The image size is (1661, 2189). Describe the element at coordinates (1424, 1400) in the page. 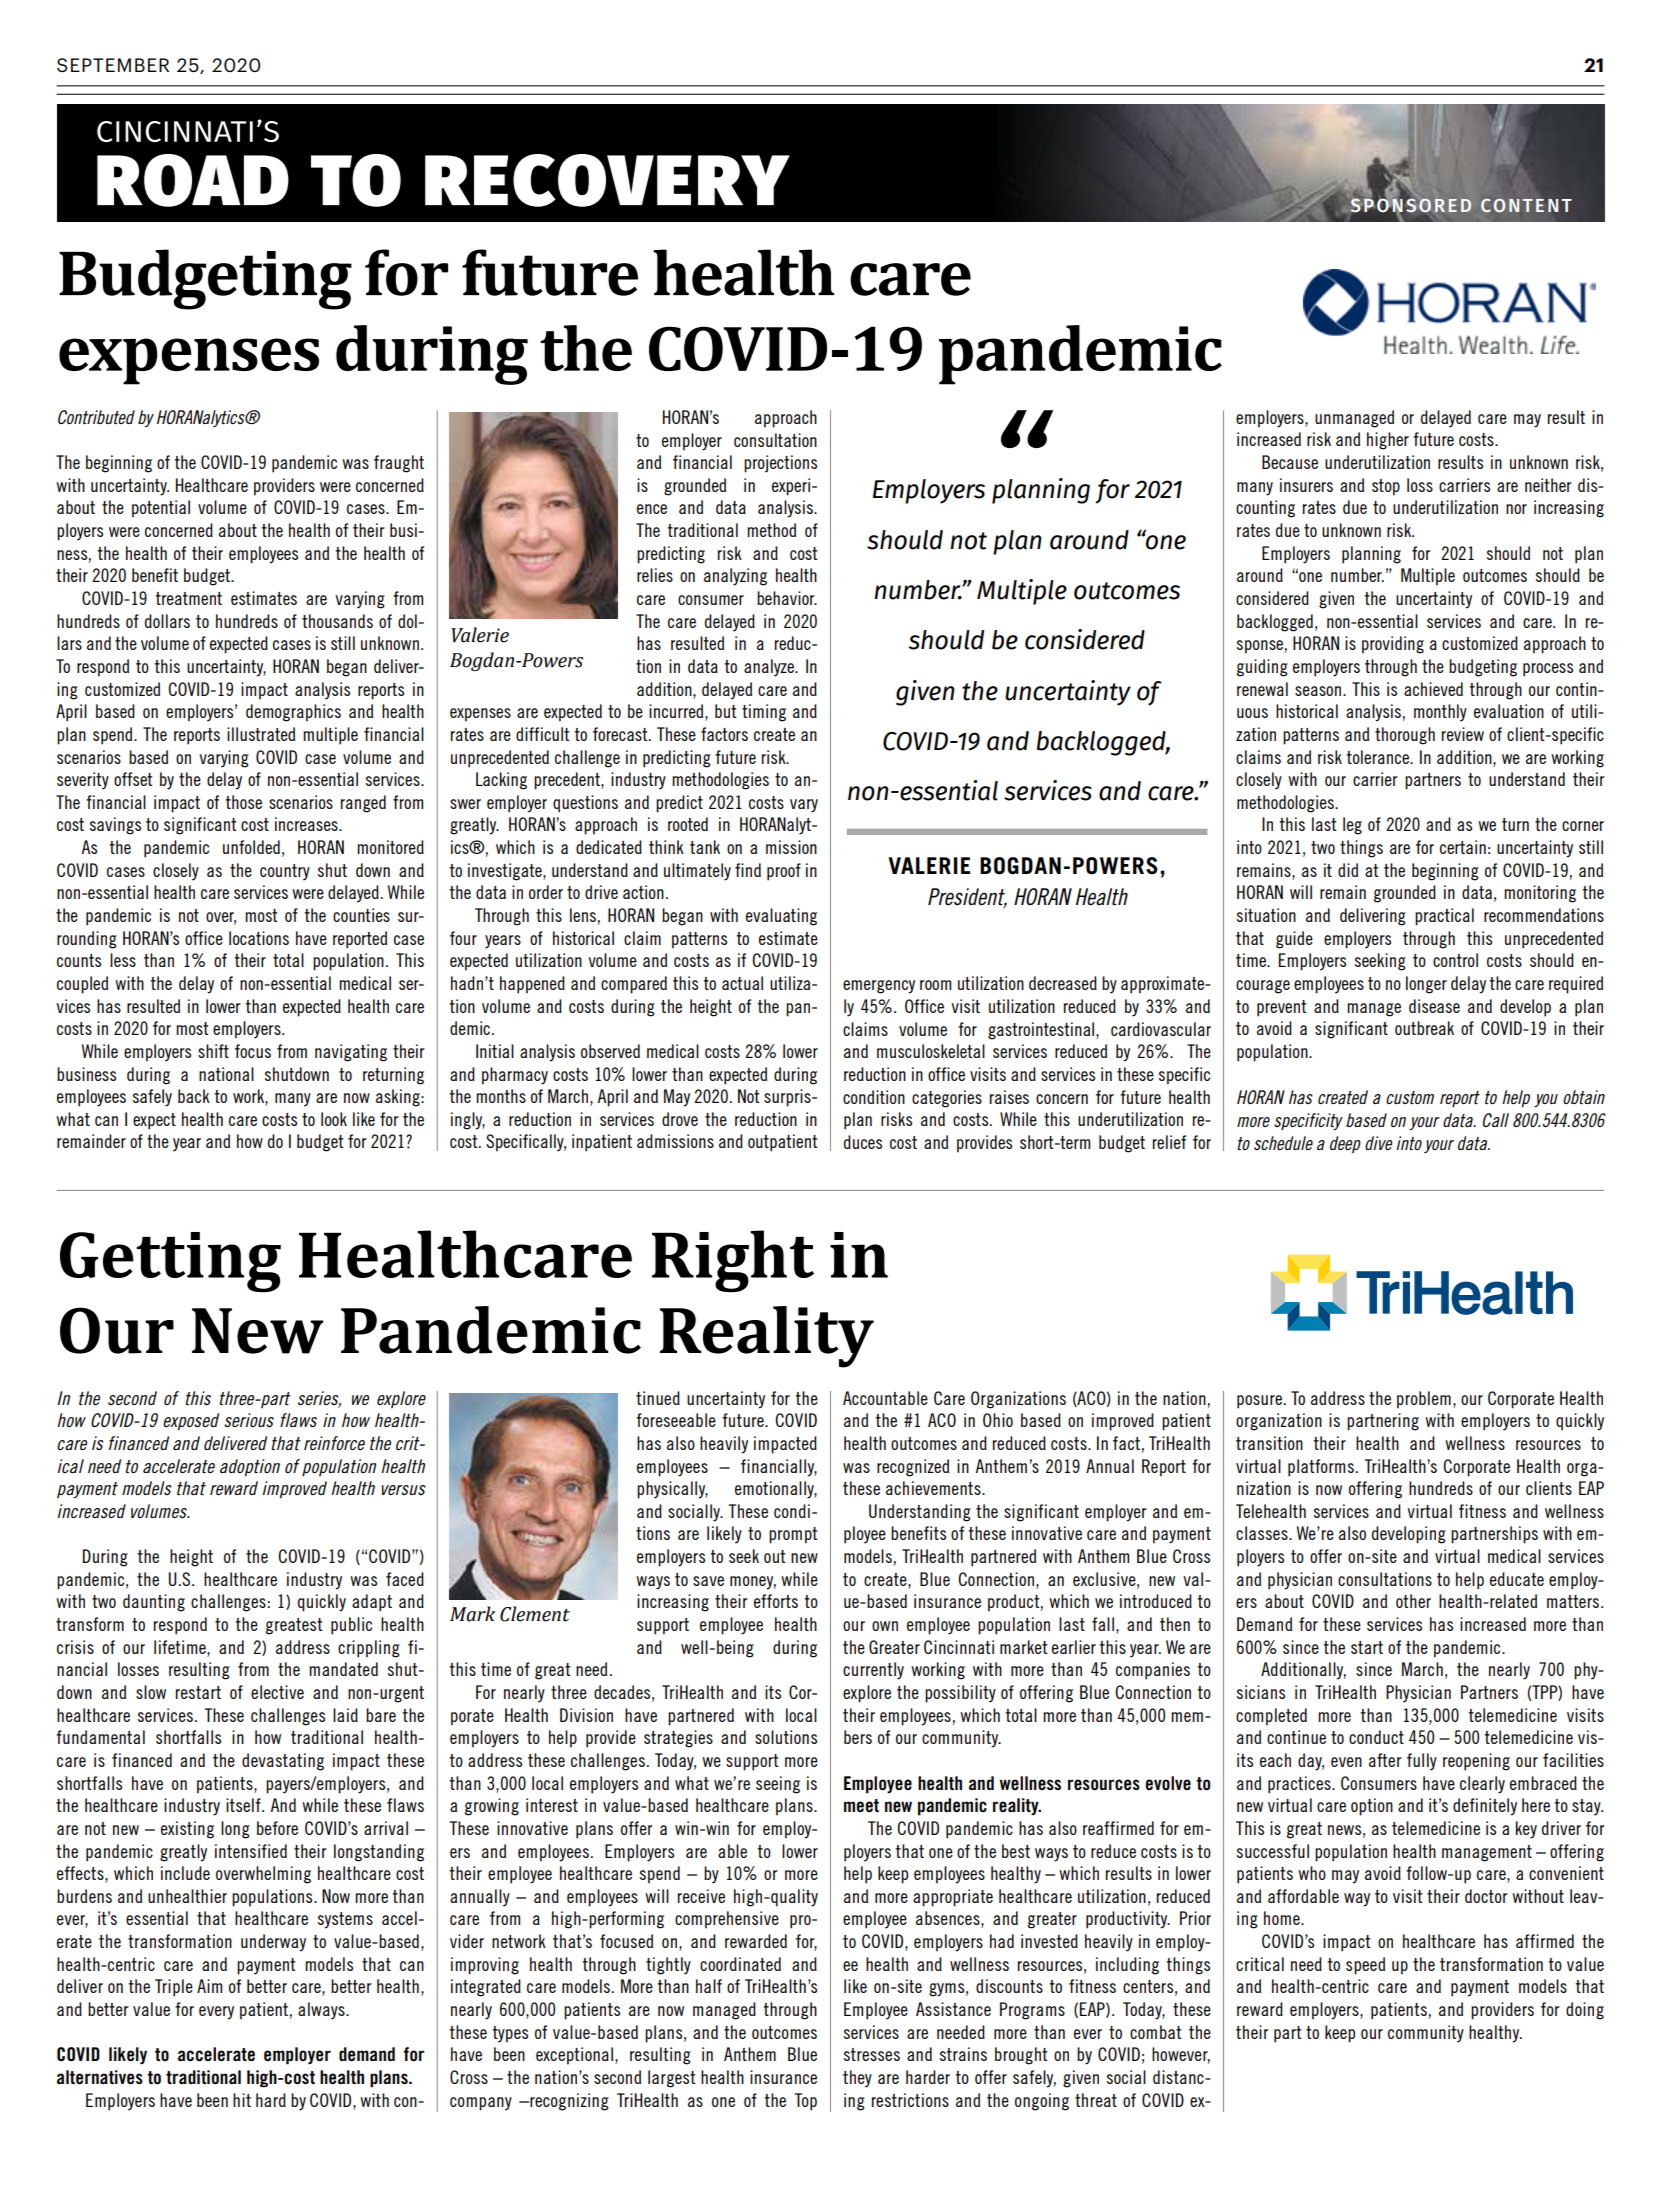

I see `problem` at that location.
